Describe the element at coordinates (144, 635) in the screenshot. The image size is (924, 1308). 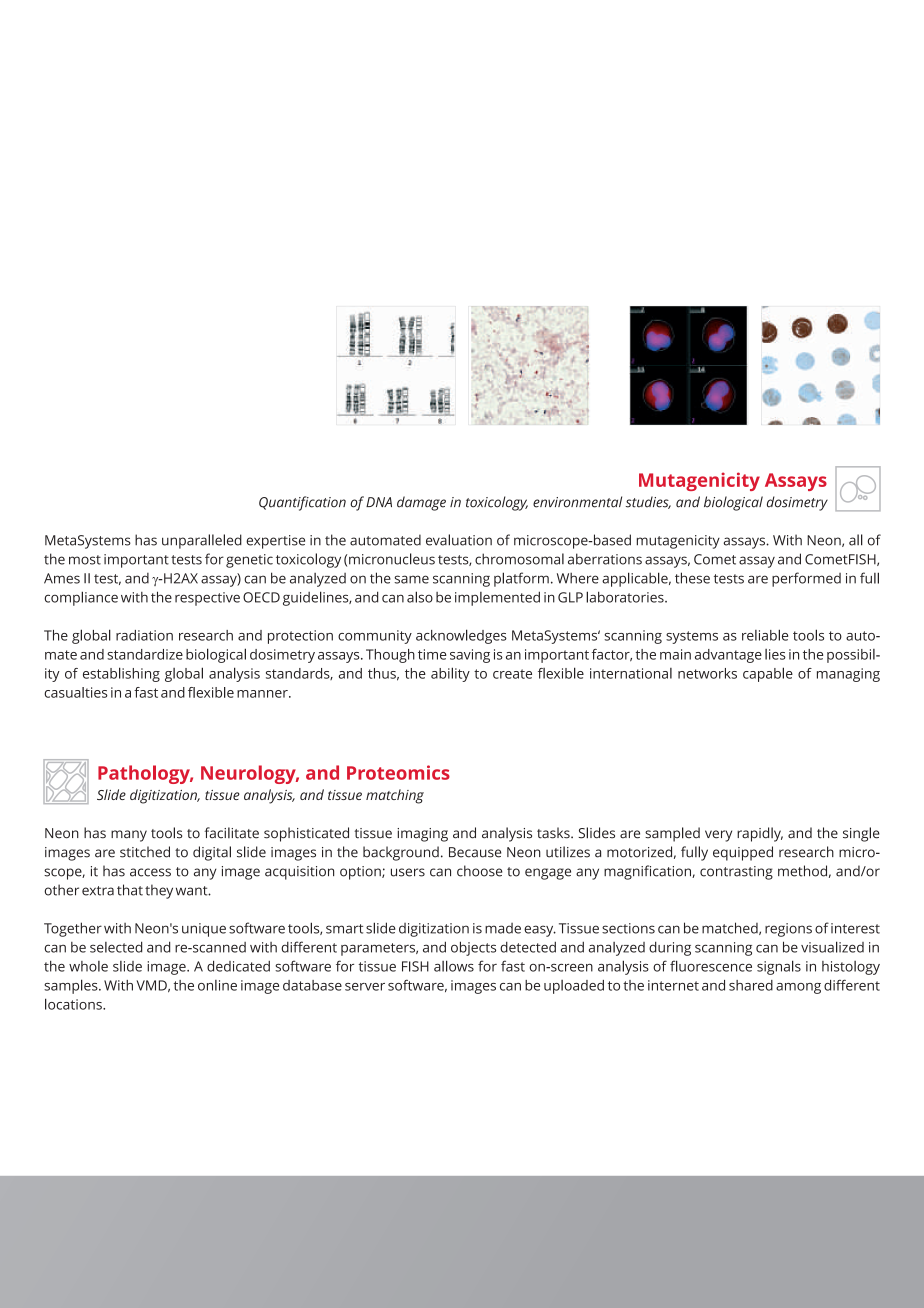
I see `radiation` at that location.
